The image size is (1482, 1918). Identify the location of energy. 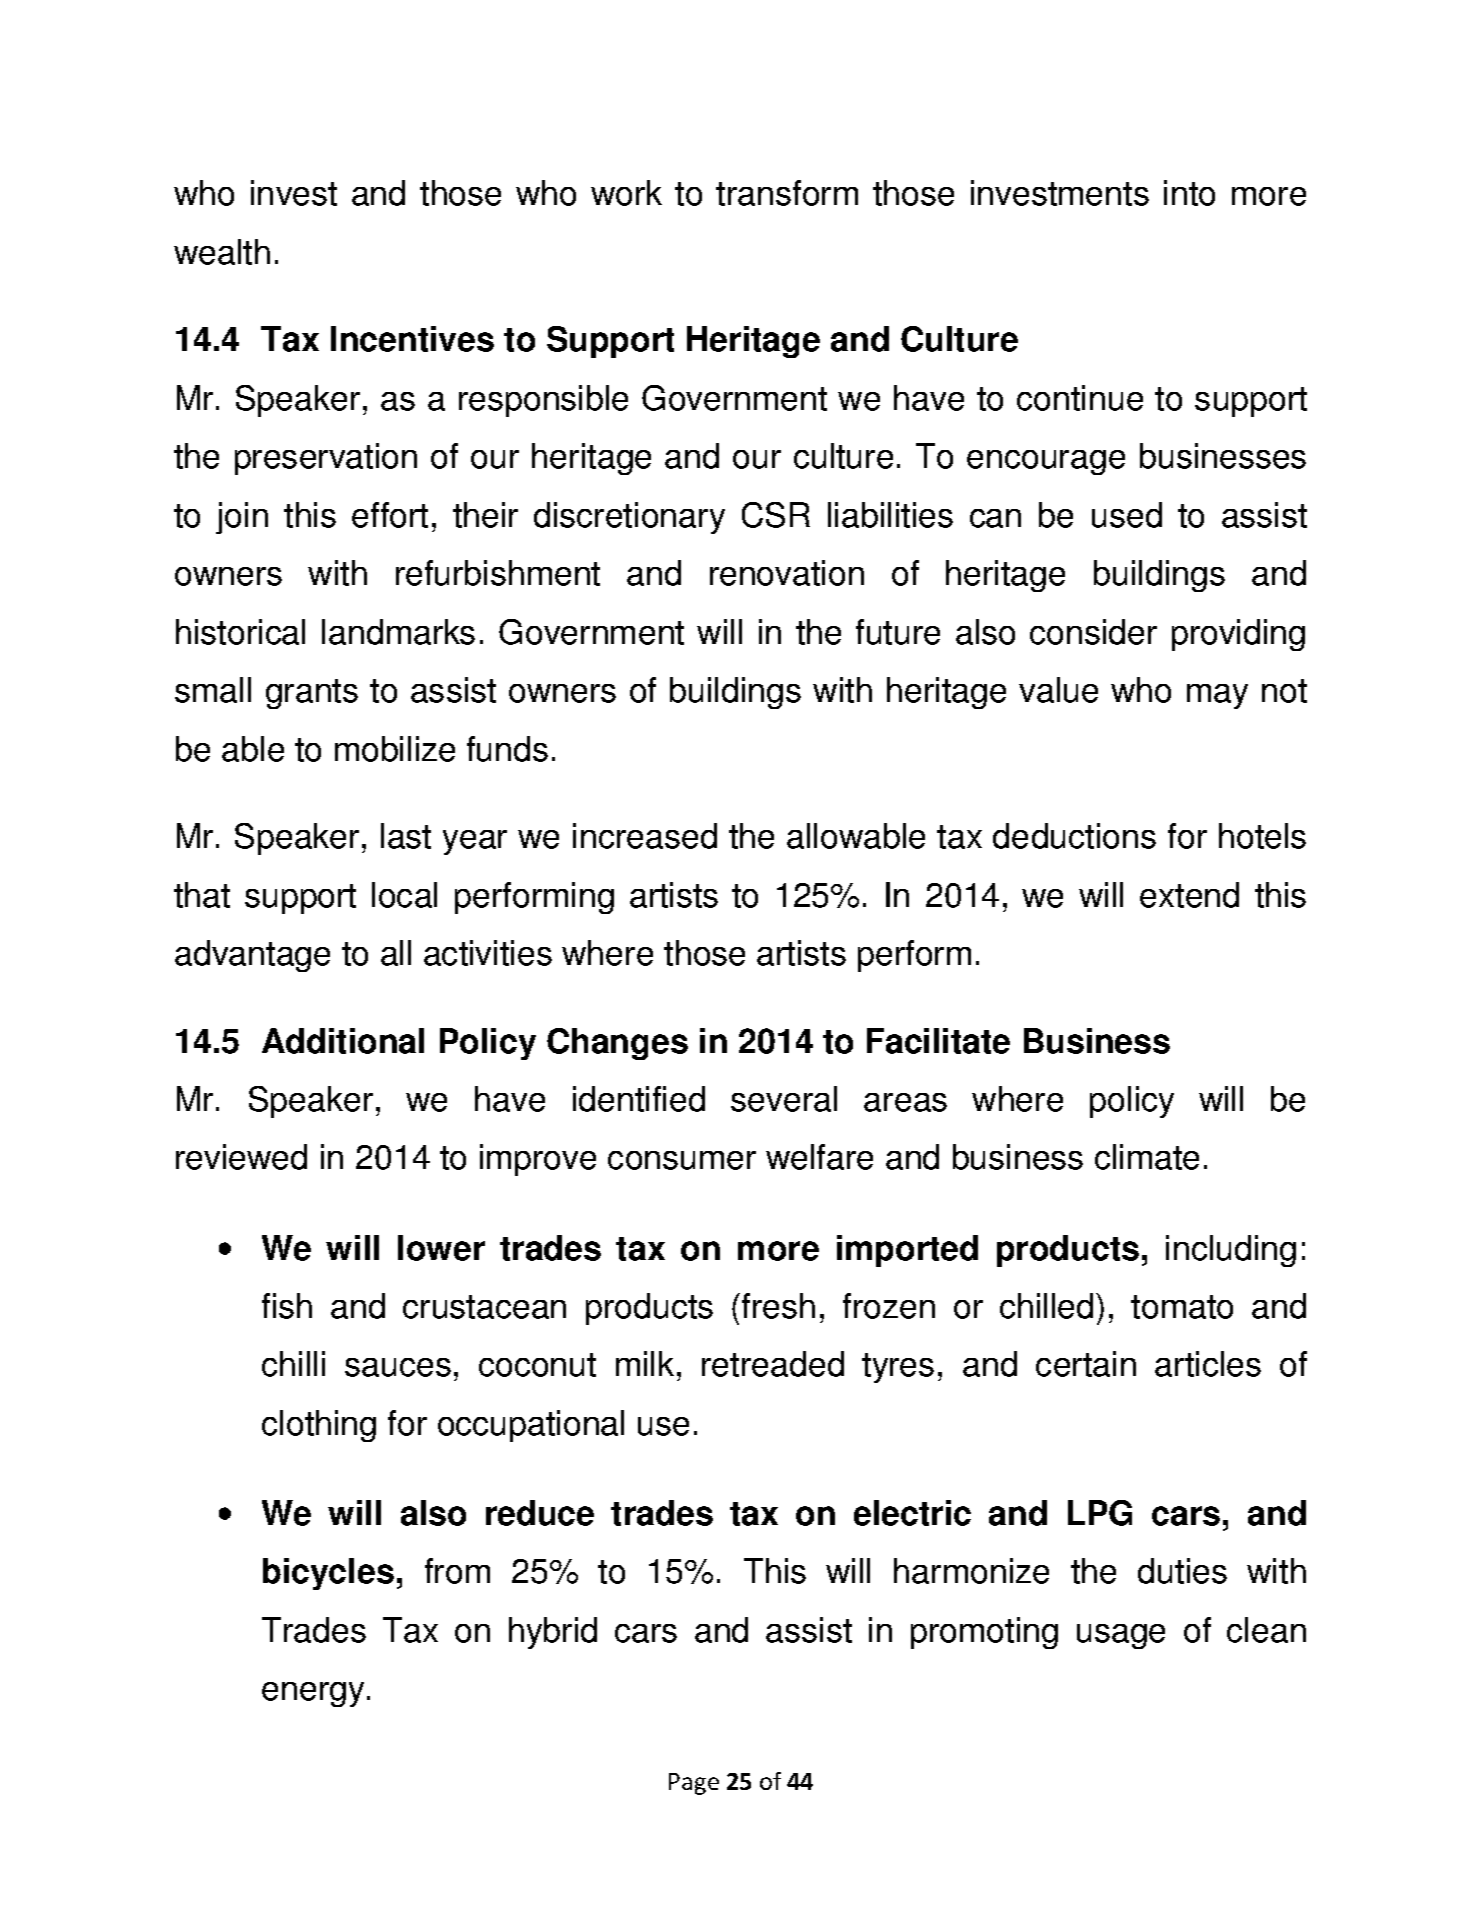
(313, 1694).
